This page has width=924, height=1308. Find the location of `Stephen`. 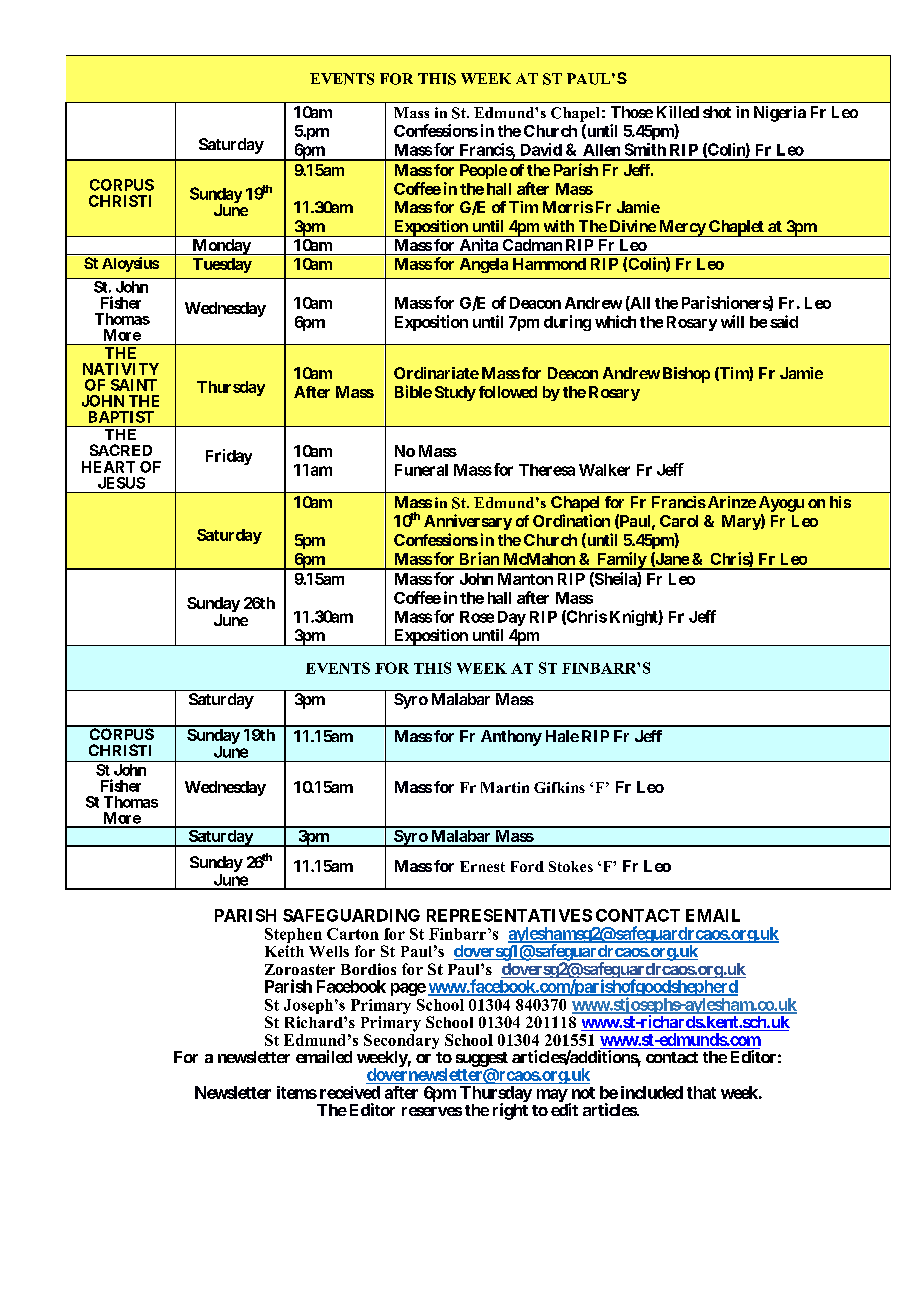

Stephen is located at coordinates (293, 937).
